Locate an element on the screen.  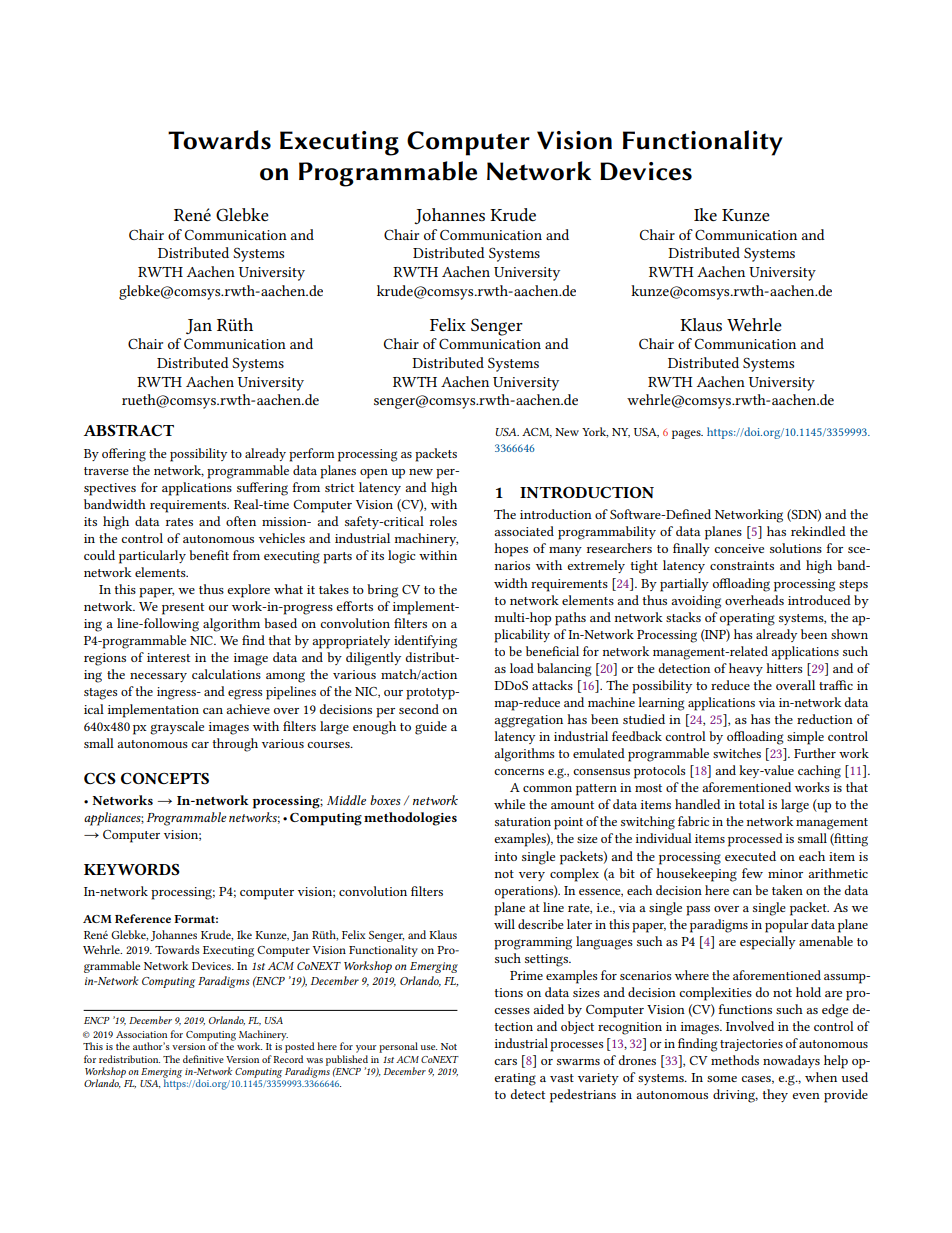
switches is located at coordinates (737, 753).
